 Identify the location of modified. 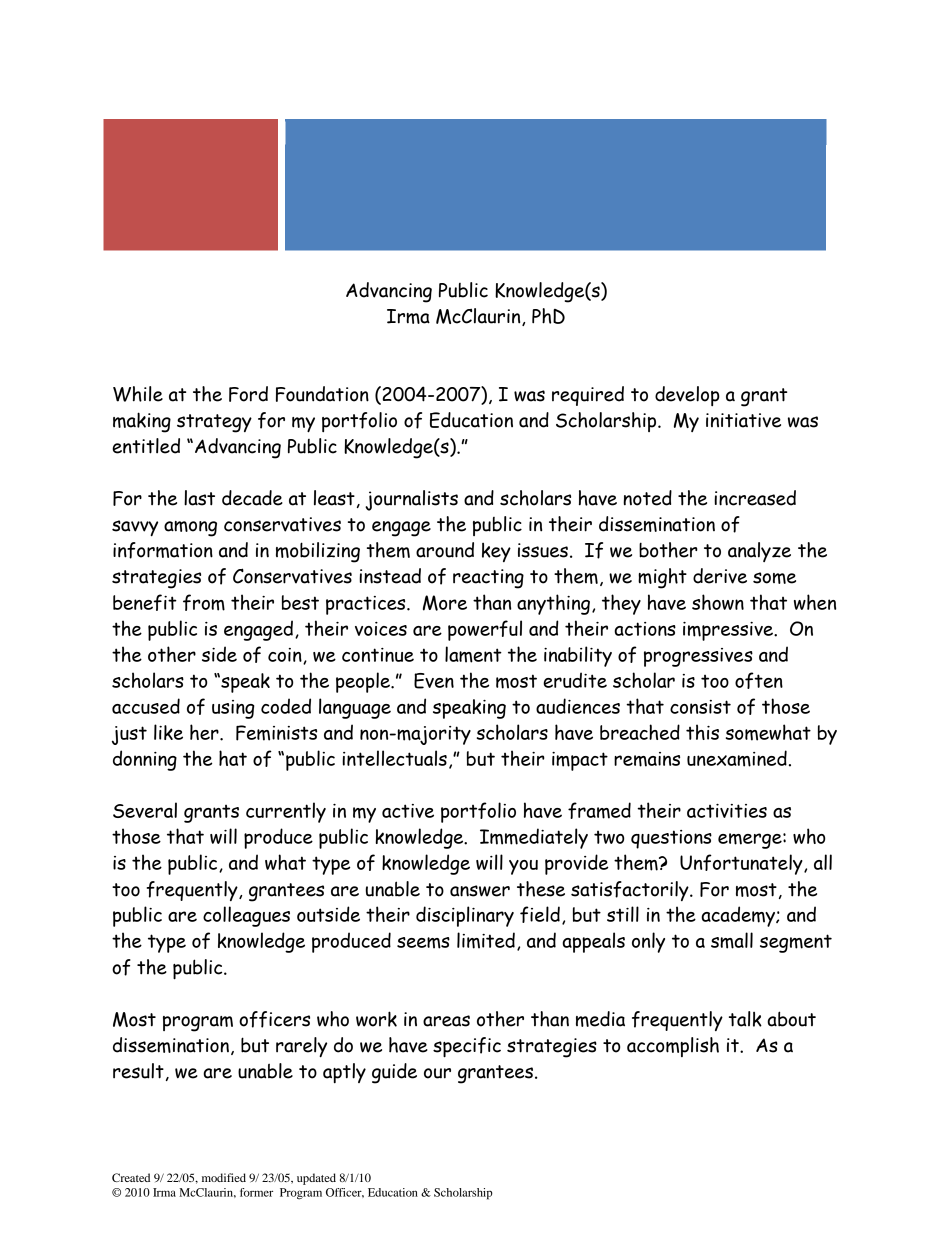
(224, 1177).
